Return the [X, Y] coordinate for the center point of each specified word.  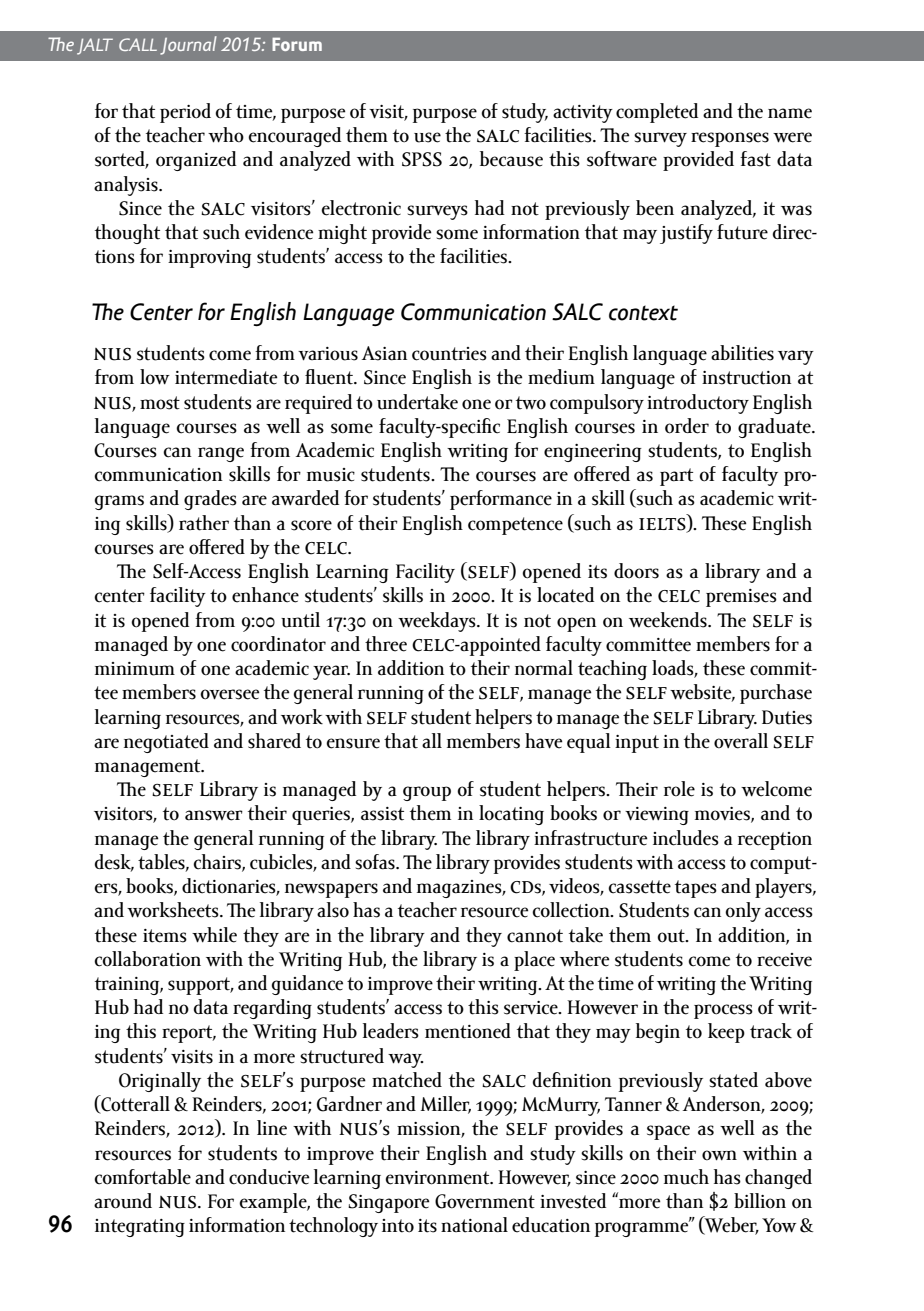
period [185, 113]
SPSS [422, 159]
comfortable [142, 1177]
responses [730, 139]
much [686, 1177]
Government [485, 1201]
